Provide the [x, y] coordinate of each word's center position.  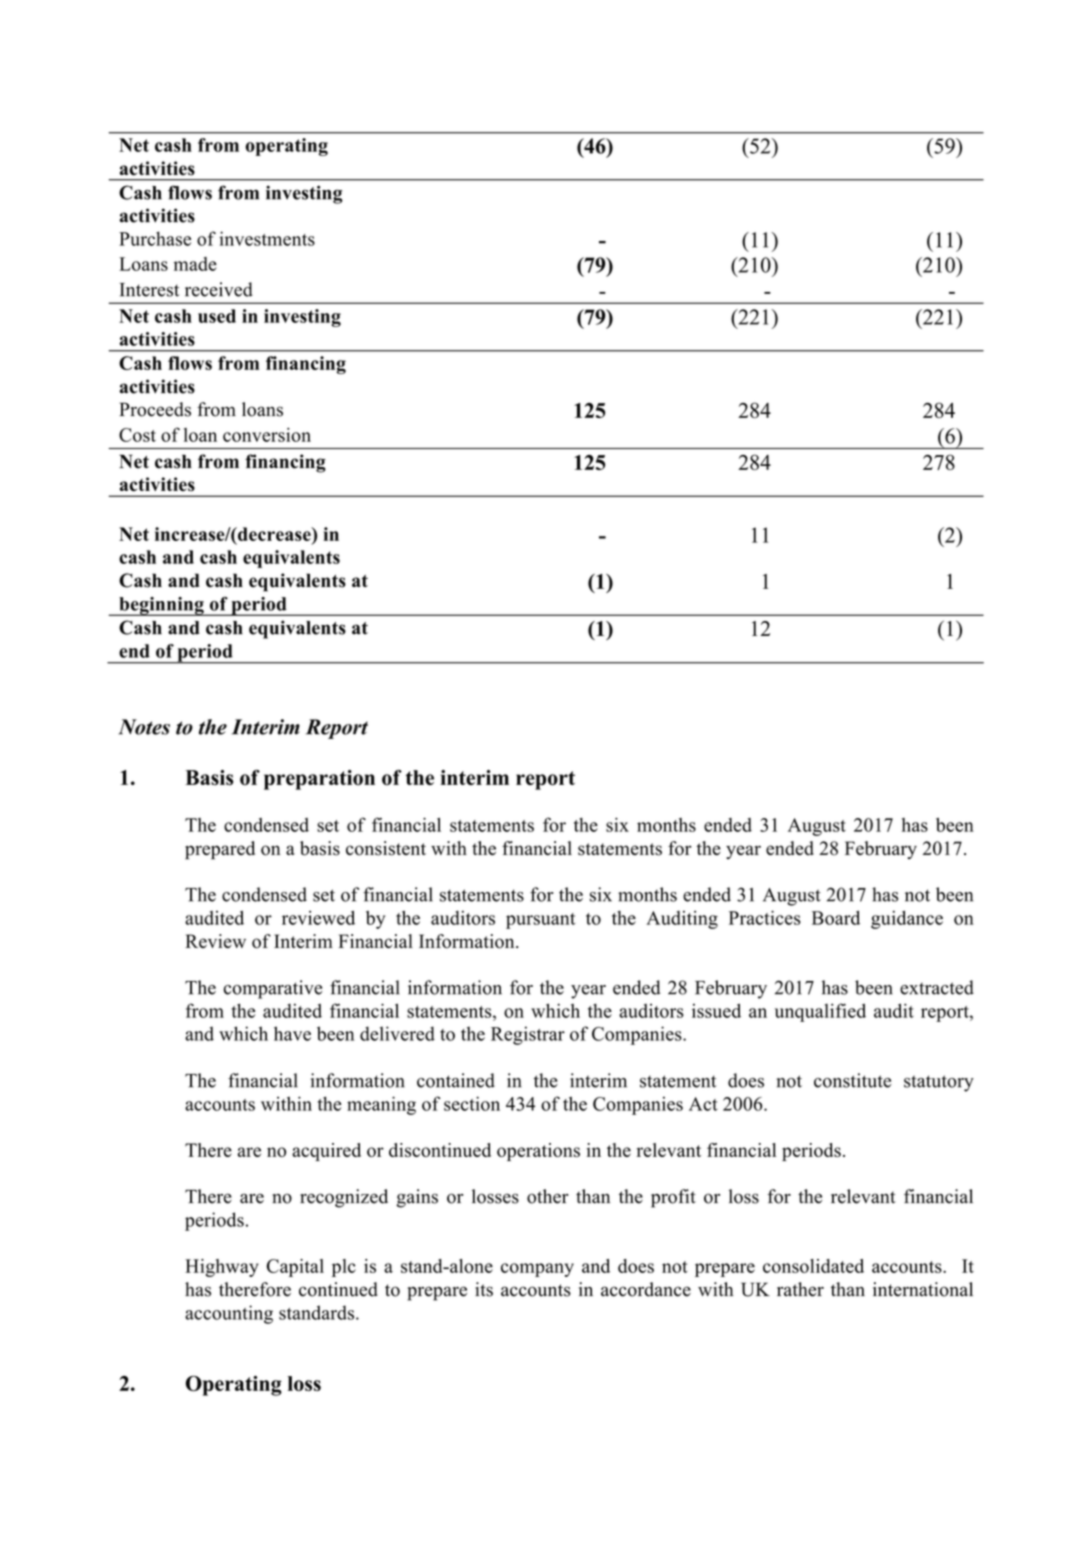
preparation [319, 780]
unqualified [820, 1012]
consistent [386, 848]
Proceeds [155, 409]
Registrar [528, 1035]
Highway [222, 1268]
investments [267, 238]
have [292, 1033]
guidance [907, 919]
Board [836, 917]
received [219, 289]
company [537, 1270]
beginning [161, 606]
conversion [267, 435]
